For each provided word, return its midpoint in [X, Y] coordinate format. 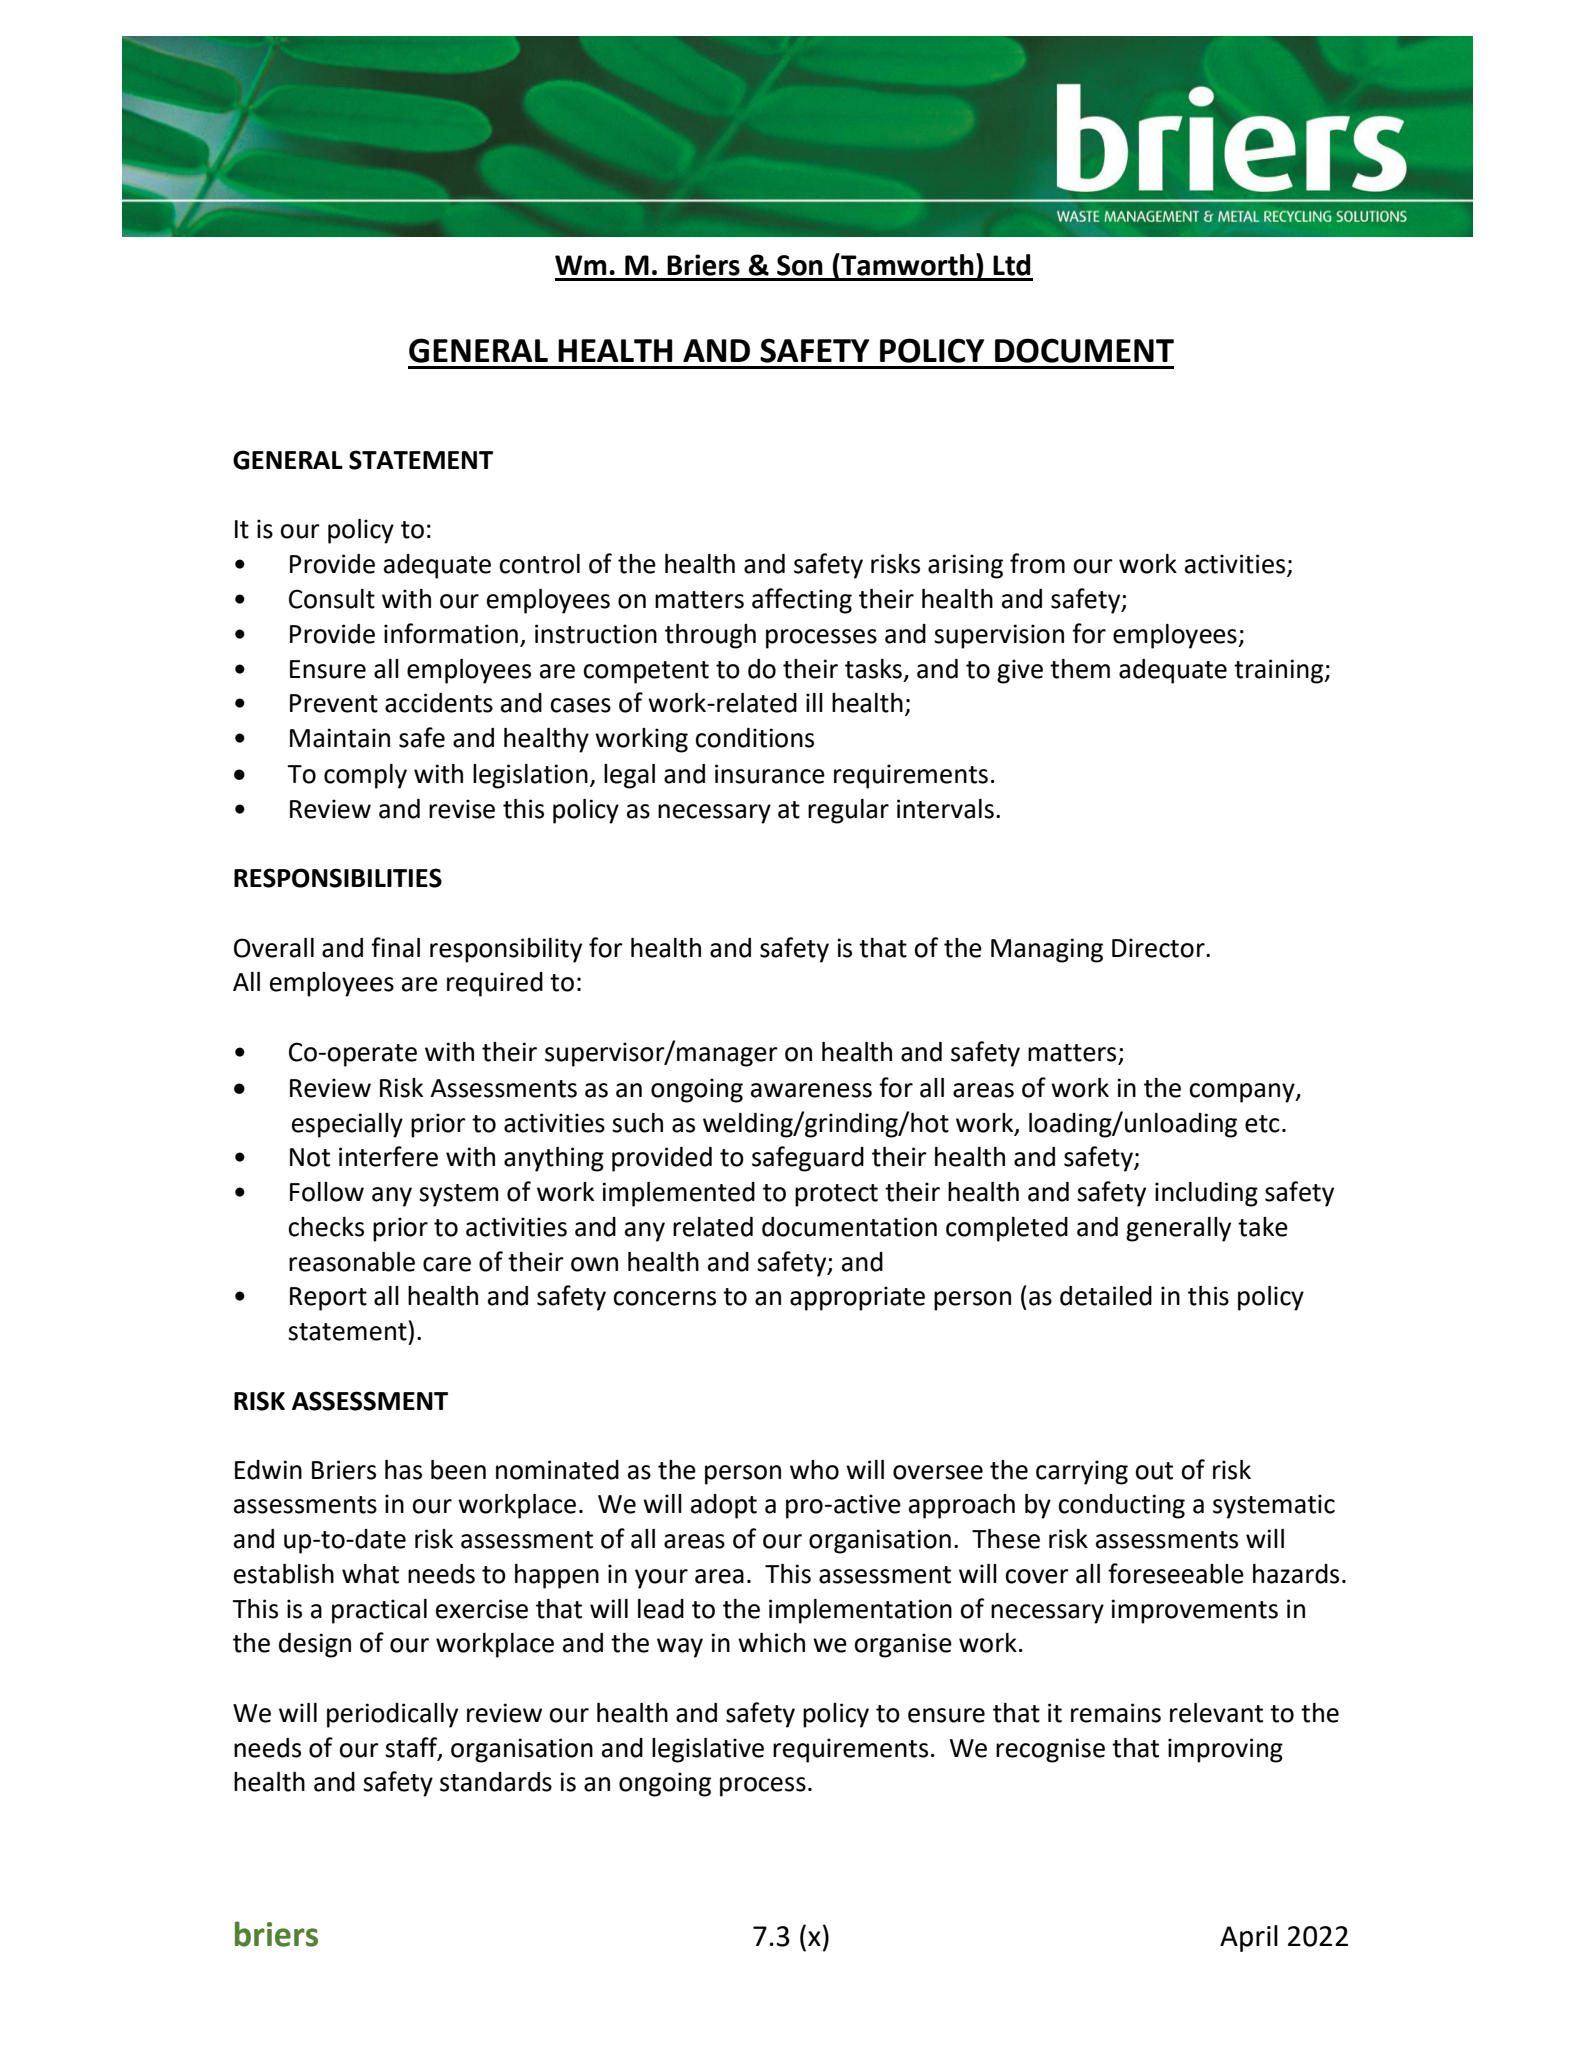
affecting [802, 601]
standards [496, 1782]
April [1249, 1938]
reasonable [352, 1262]
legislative [708, 1750]
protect [836, 1195]
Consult [332, 599]
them [1080, 669]
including [1206, 1194]
